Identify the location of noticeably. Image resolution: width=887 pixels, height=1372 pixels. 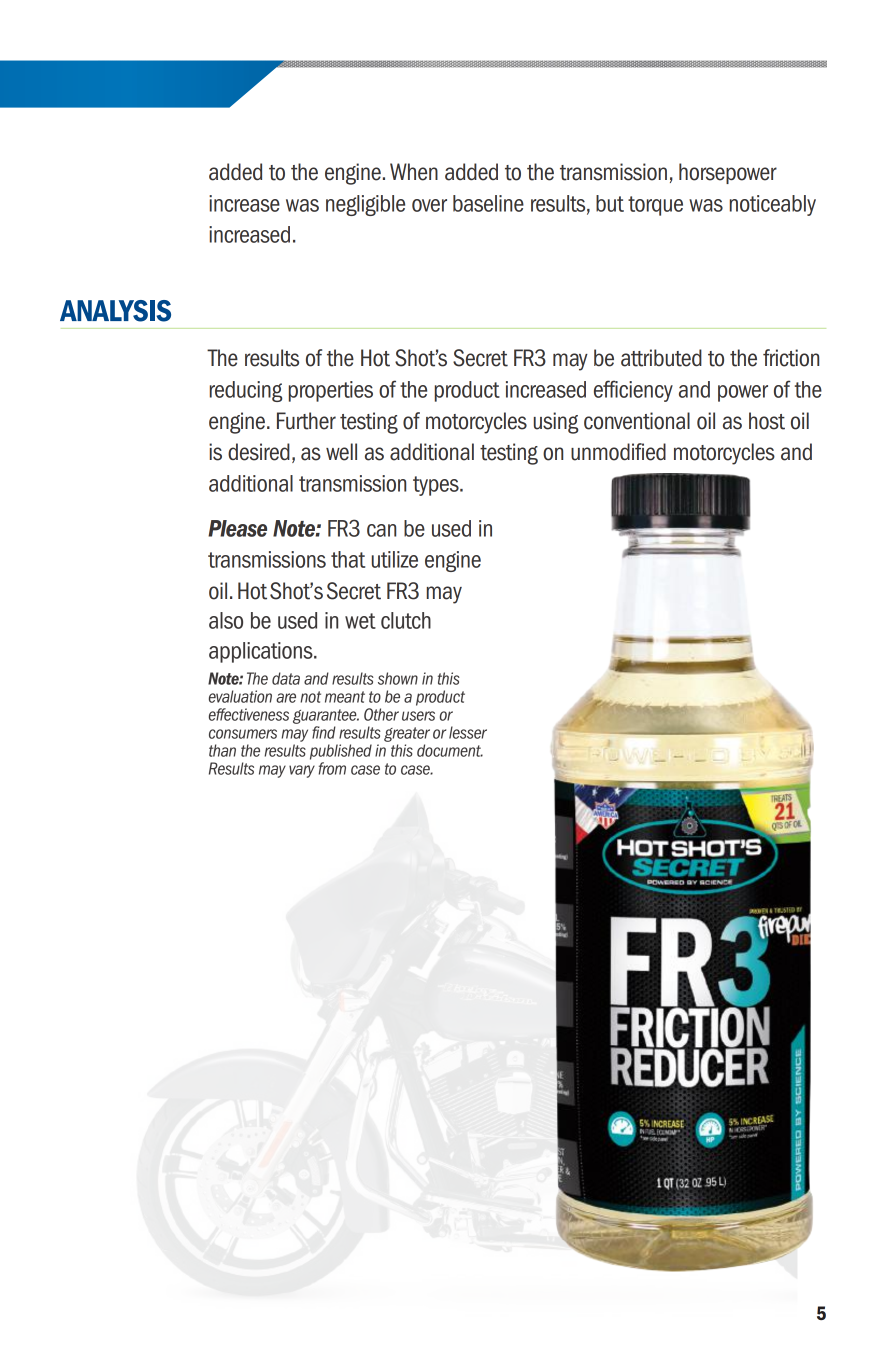
(773, 205).
